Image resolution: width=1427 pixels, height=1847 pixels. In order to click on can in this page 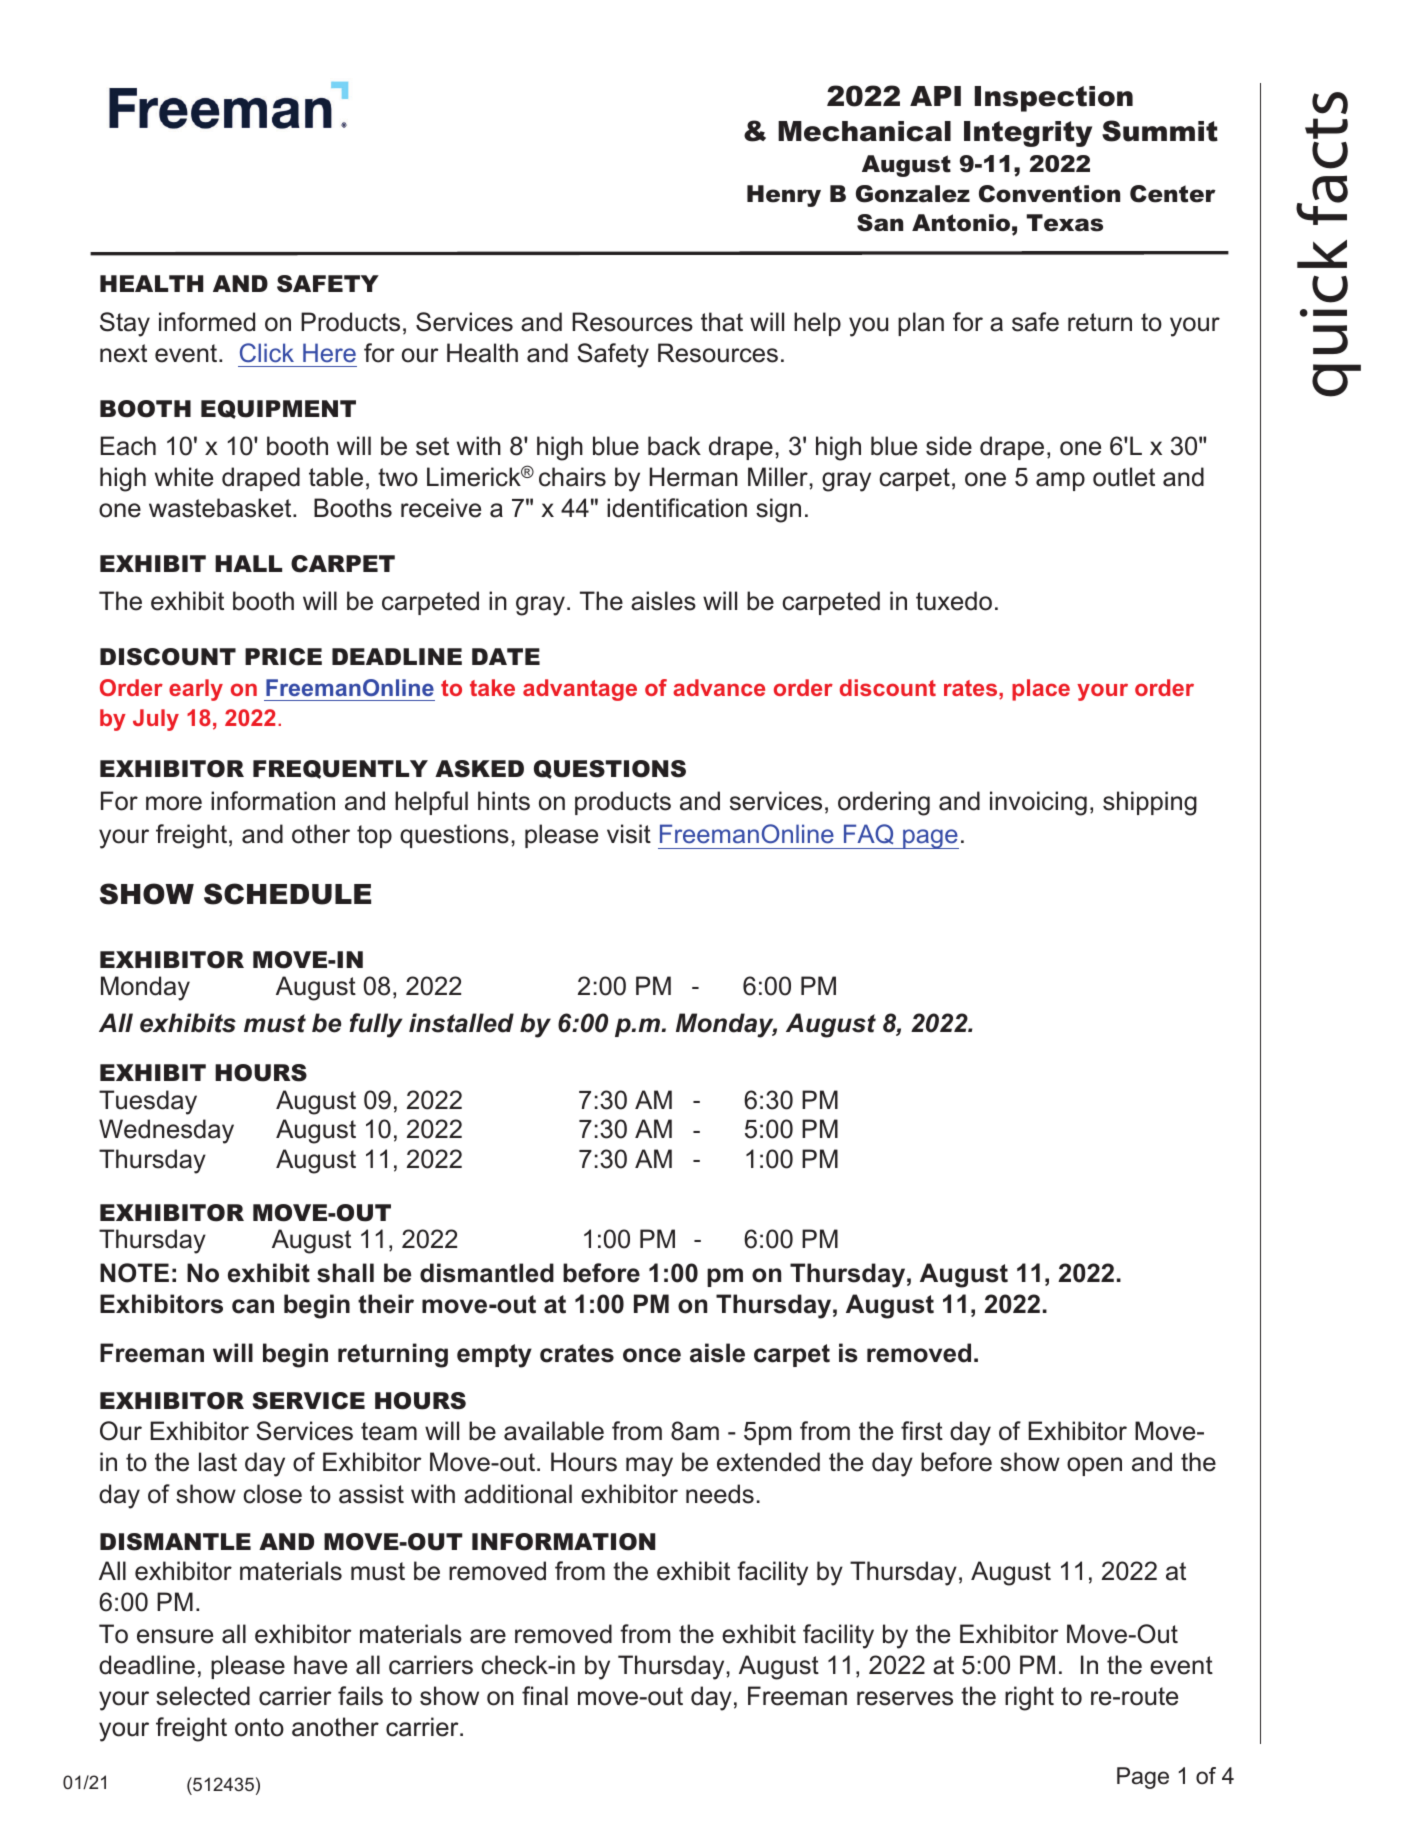, I will do `click(253, 1306)`.
